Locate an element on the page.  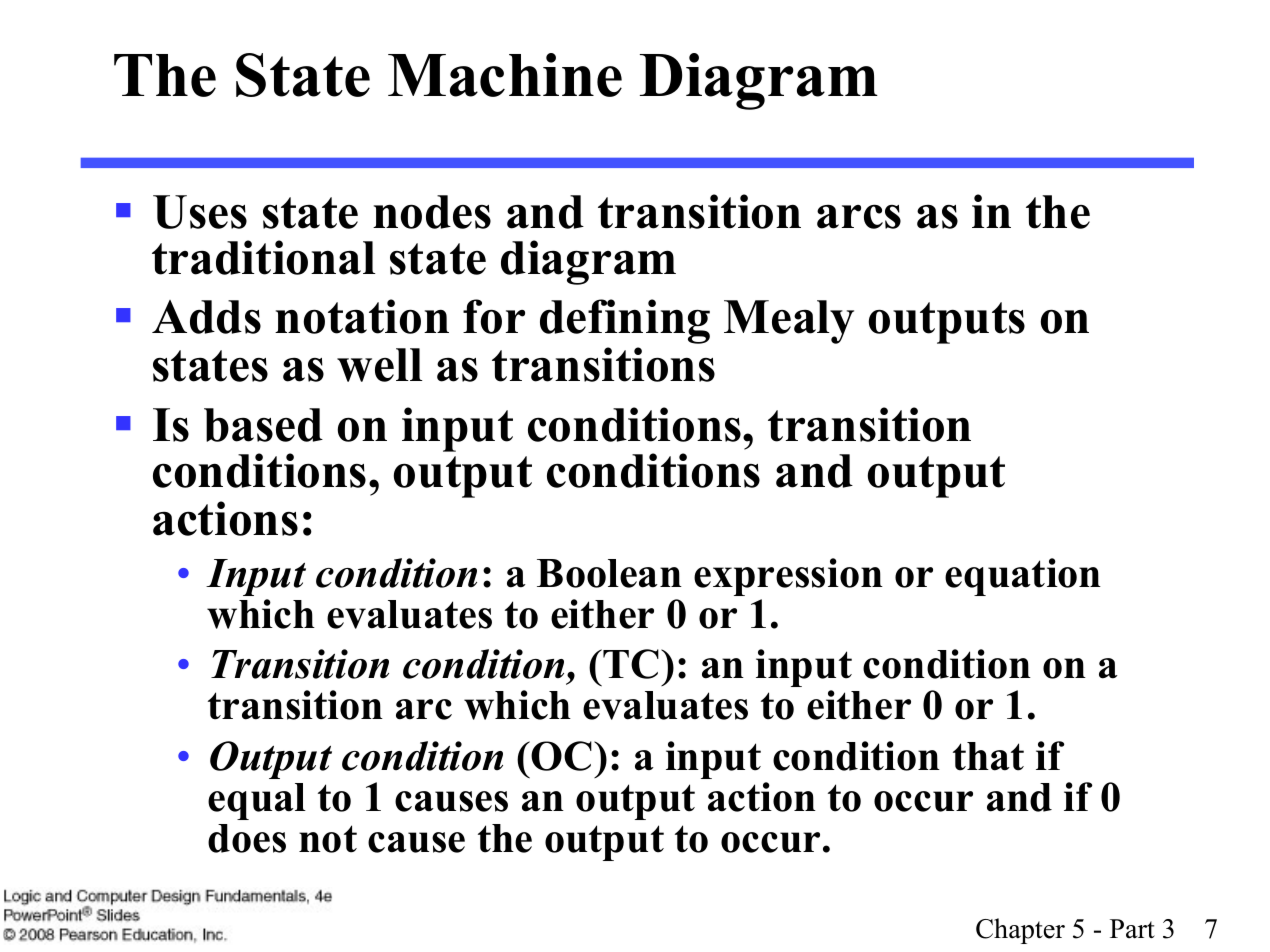
Part is located at coordinates (1132, 929).
